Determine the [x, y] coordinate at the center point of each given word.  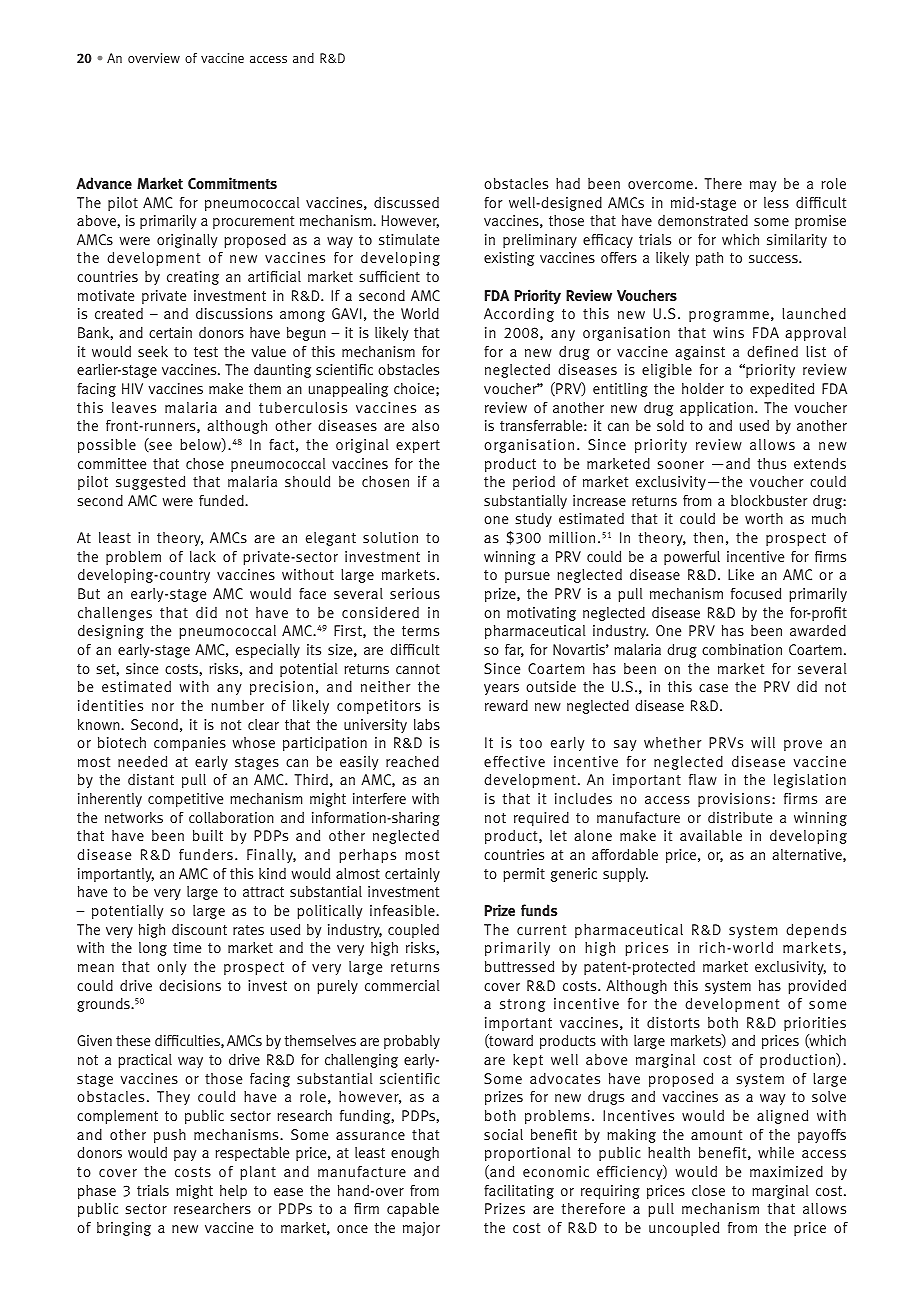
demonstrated [703, 220]
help [233, 1192]
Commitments [232, 183]
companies [190, 744]
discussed [406, 202]
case [713, 688]
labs [427, 724]
